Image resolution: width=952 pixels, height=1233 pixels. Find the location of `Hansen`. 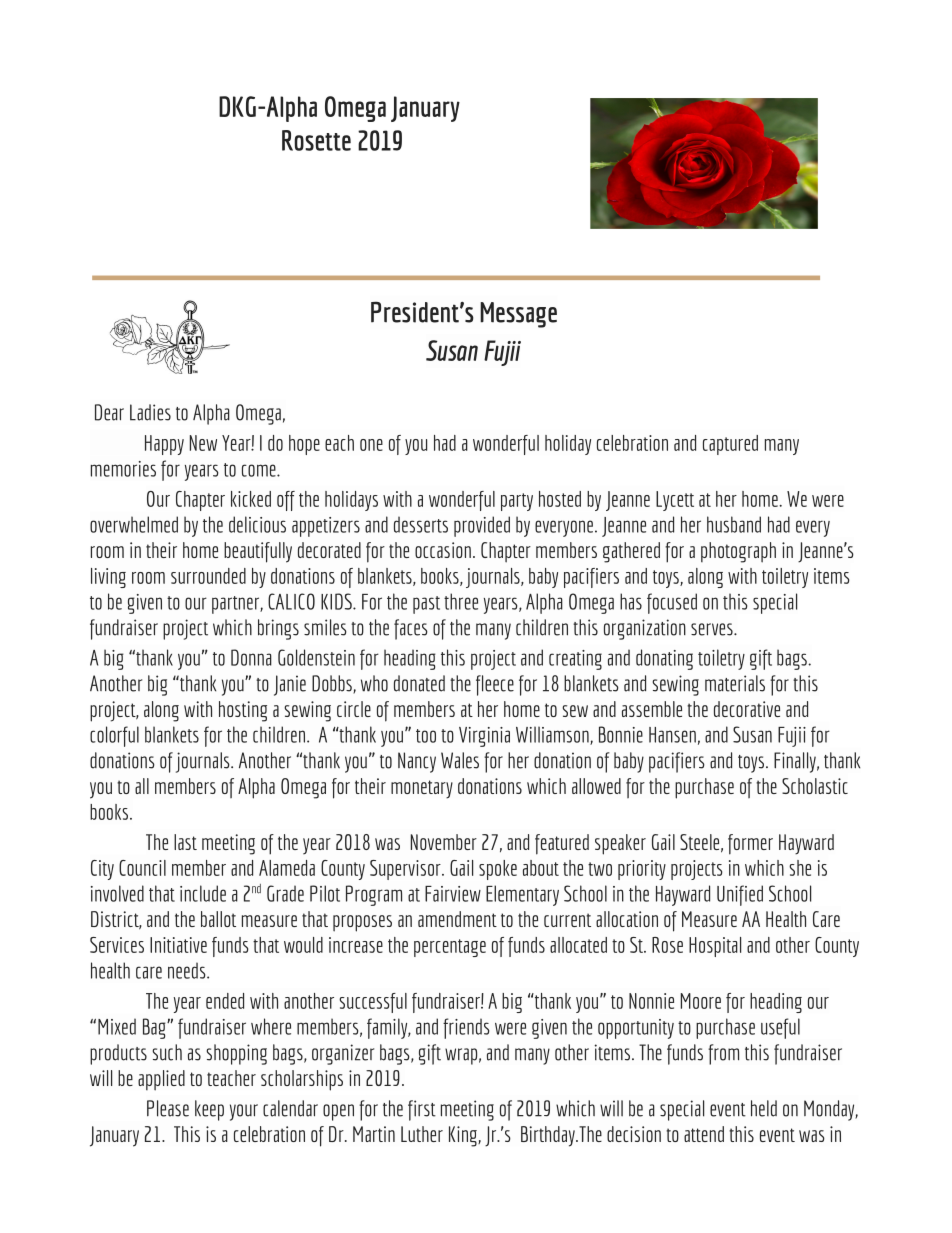

Hansen is located at coordinates (672, 735).
